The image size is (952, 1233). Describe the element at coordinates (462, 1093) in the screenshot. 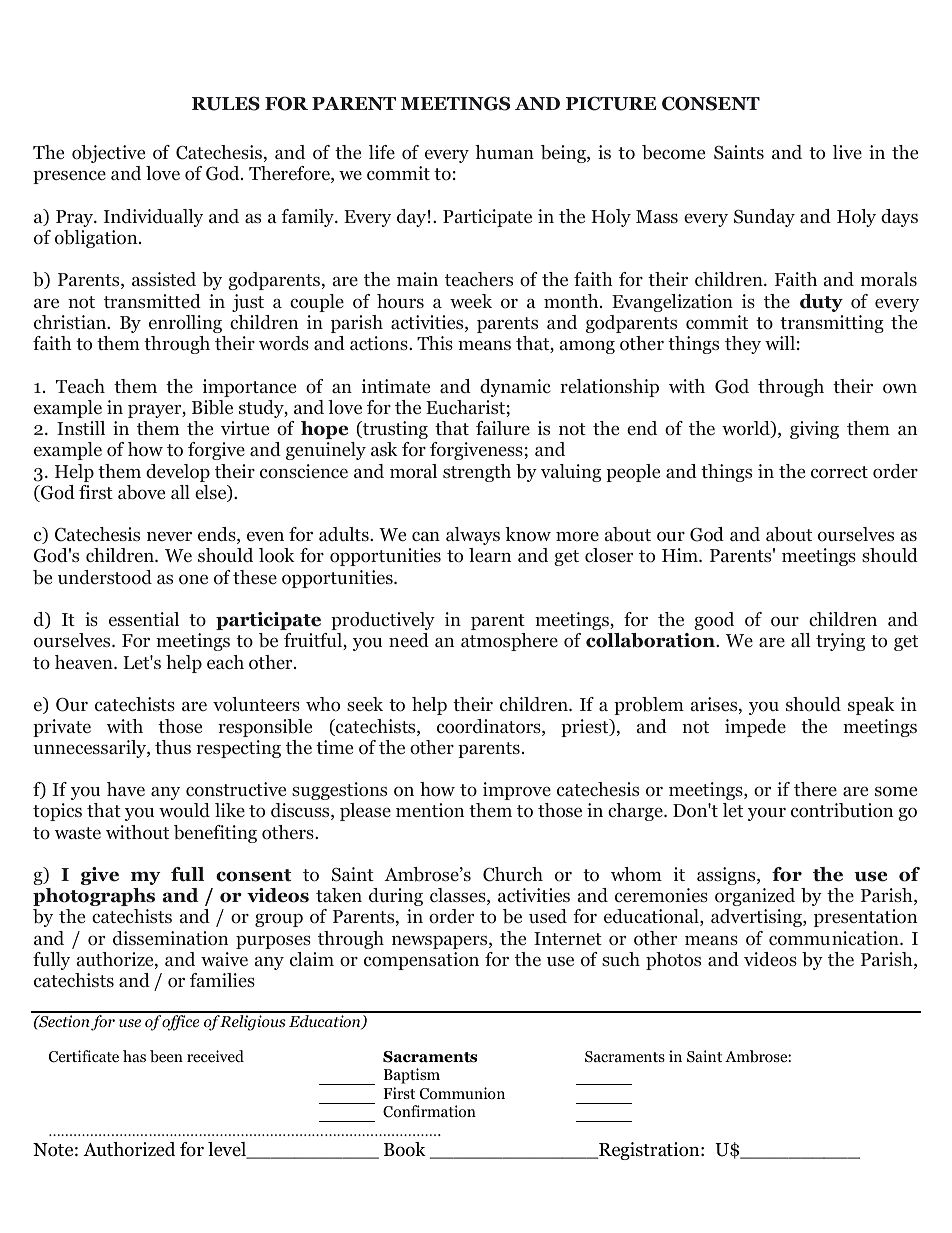

I see `Communion` at that location.
